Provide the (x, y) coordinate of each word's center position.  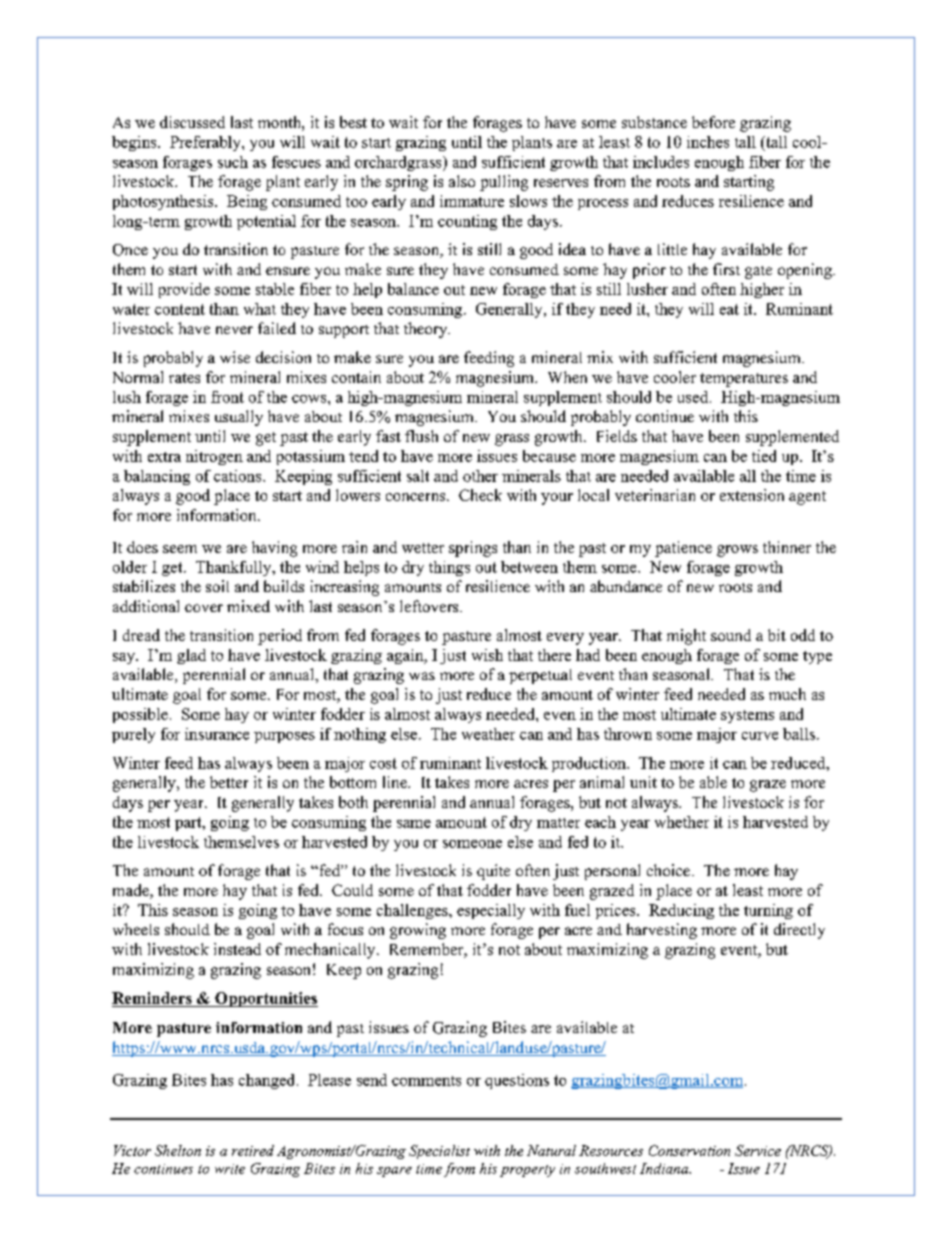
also (462, 181)
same (414, 824)
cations (239, 476)
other (480, 476)
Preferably (206, 143)
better (229, 782)
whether (682, 822)
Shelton (178, 1150)
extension (752, 495)
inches (708, 142)
